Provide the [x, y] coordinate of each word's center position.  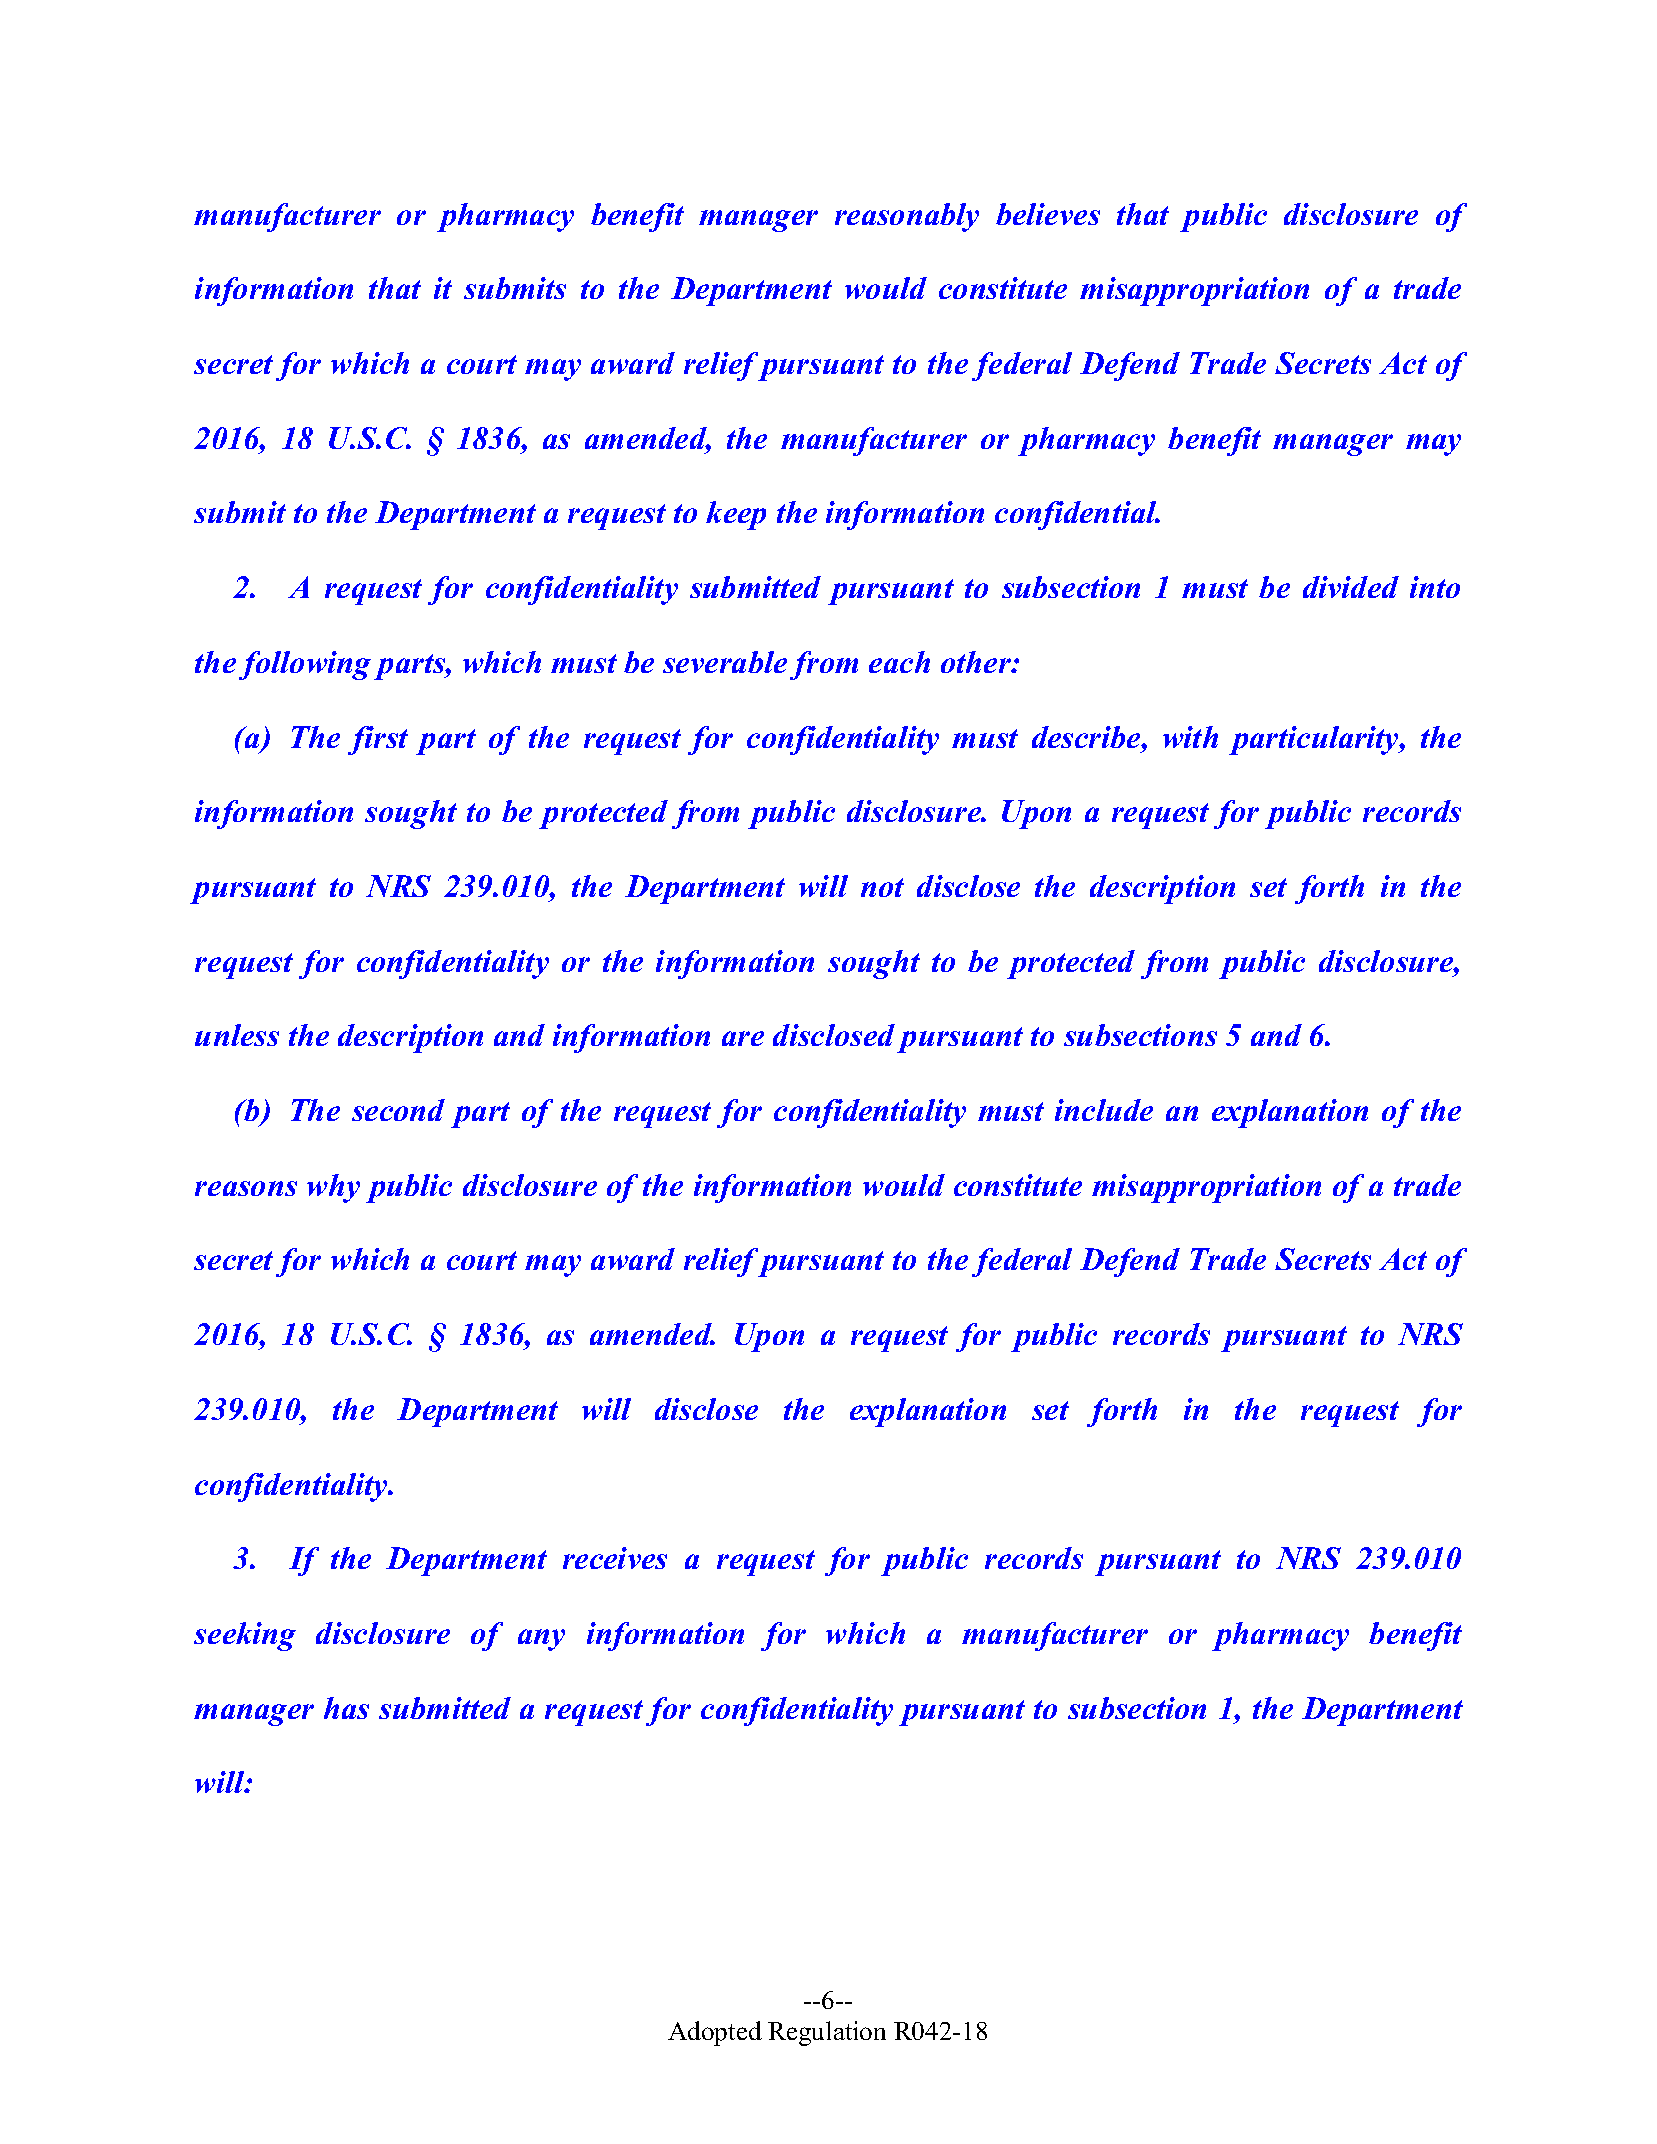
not [882, 887]
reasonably [907, 217]
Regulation [827, 2033]
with [1190, 737]
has [346, 1708]
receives [615, 1558]
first [378, 740]
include [1104, 1110]
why [333, 1188]
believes [1048, 214]
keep [736, 515]
